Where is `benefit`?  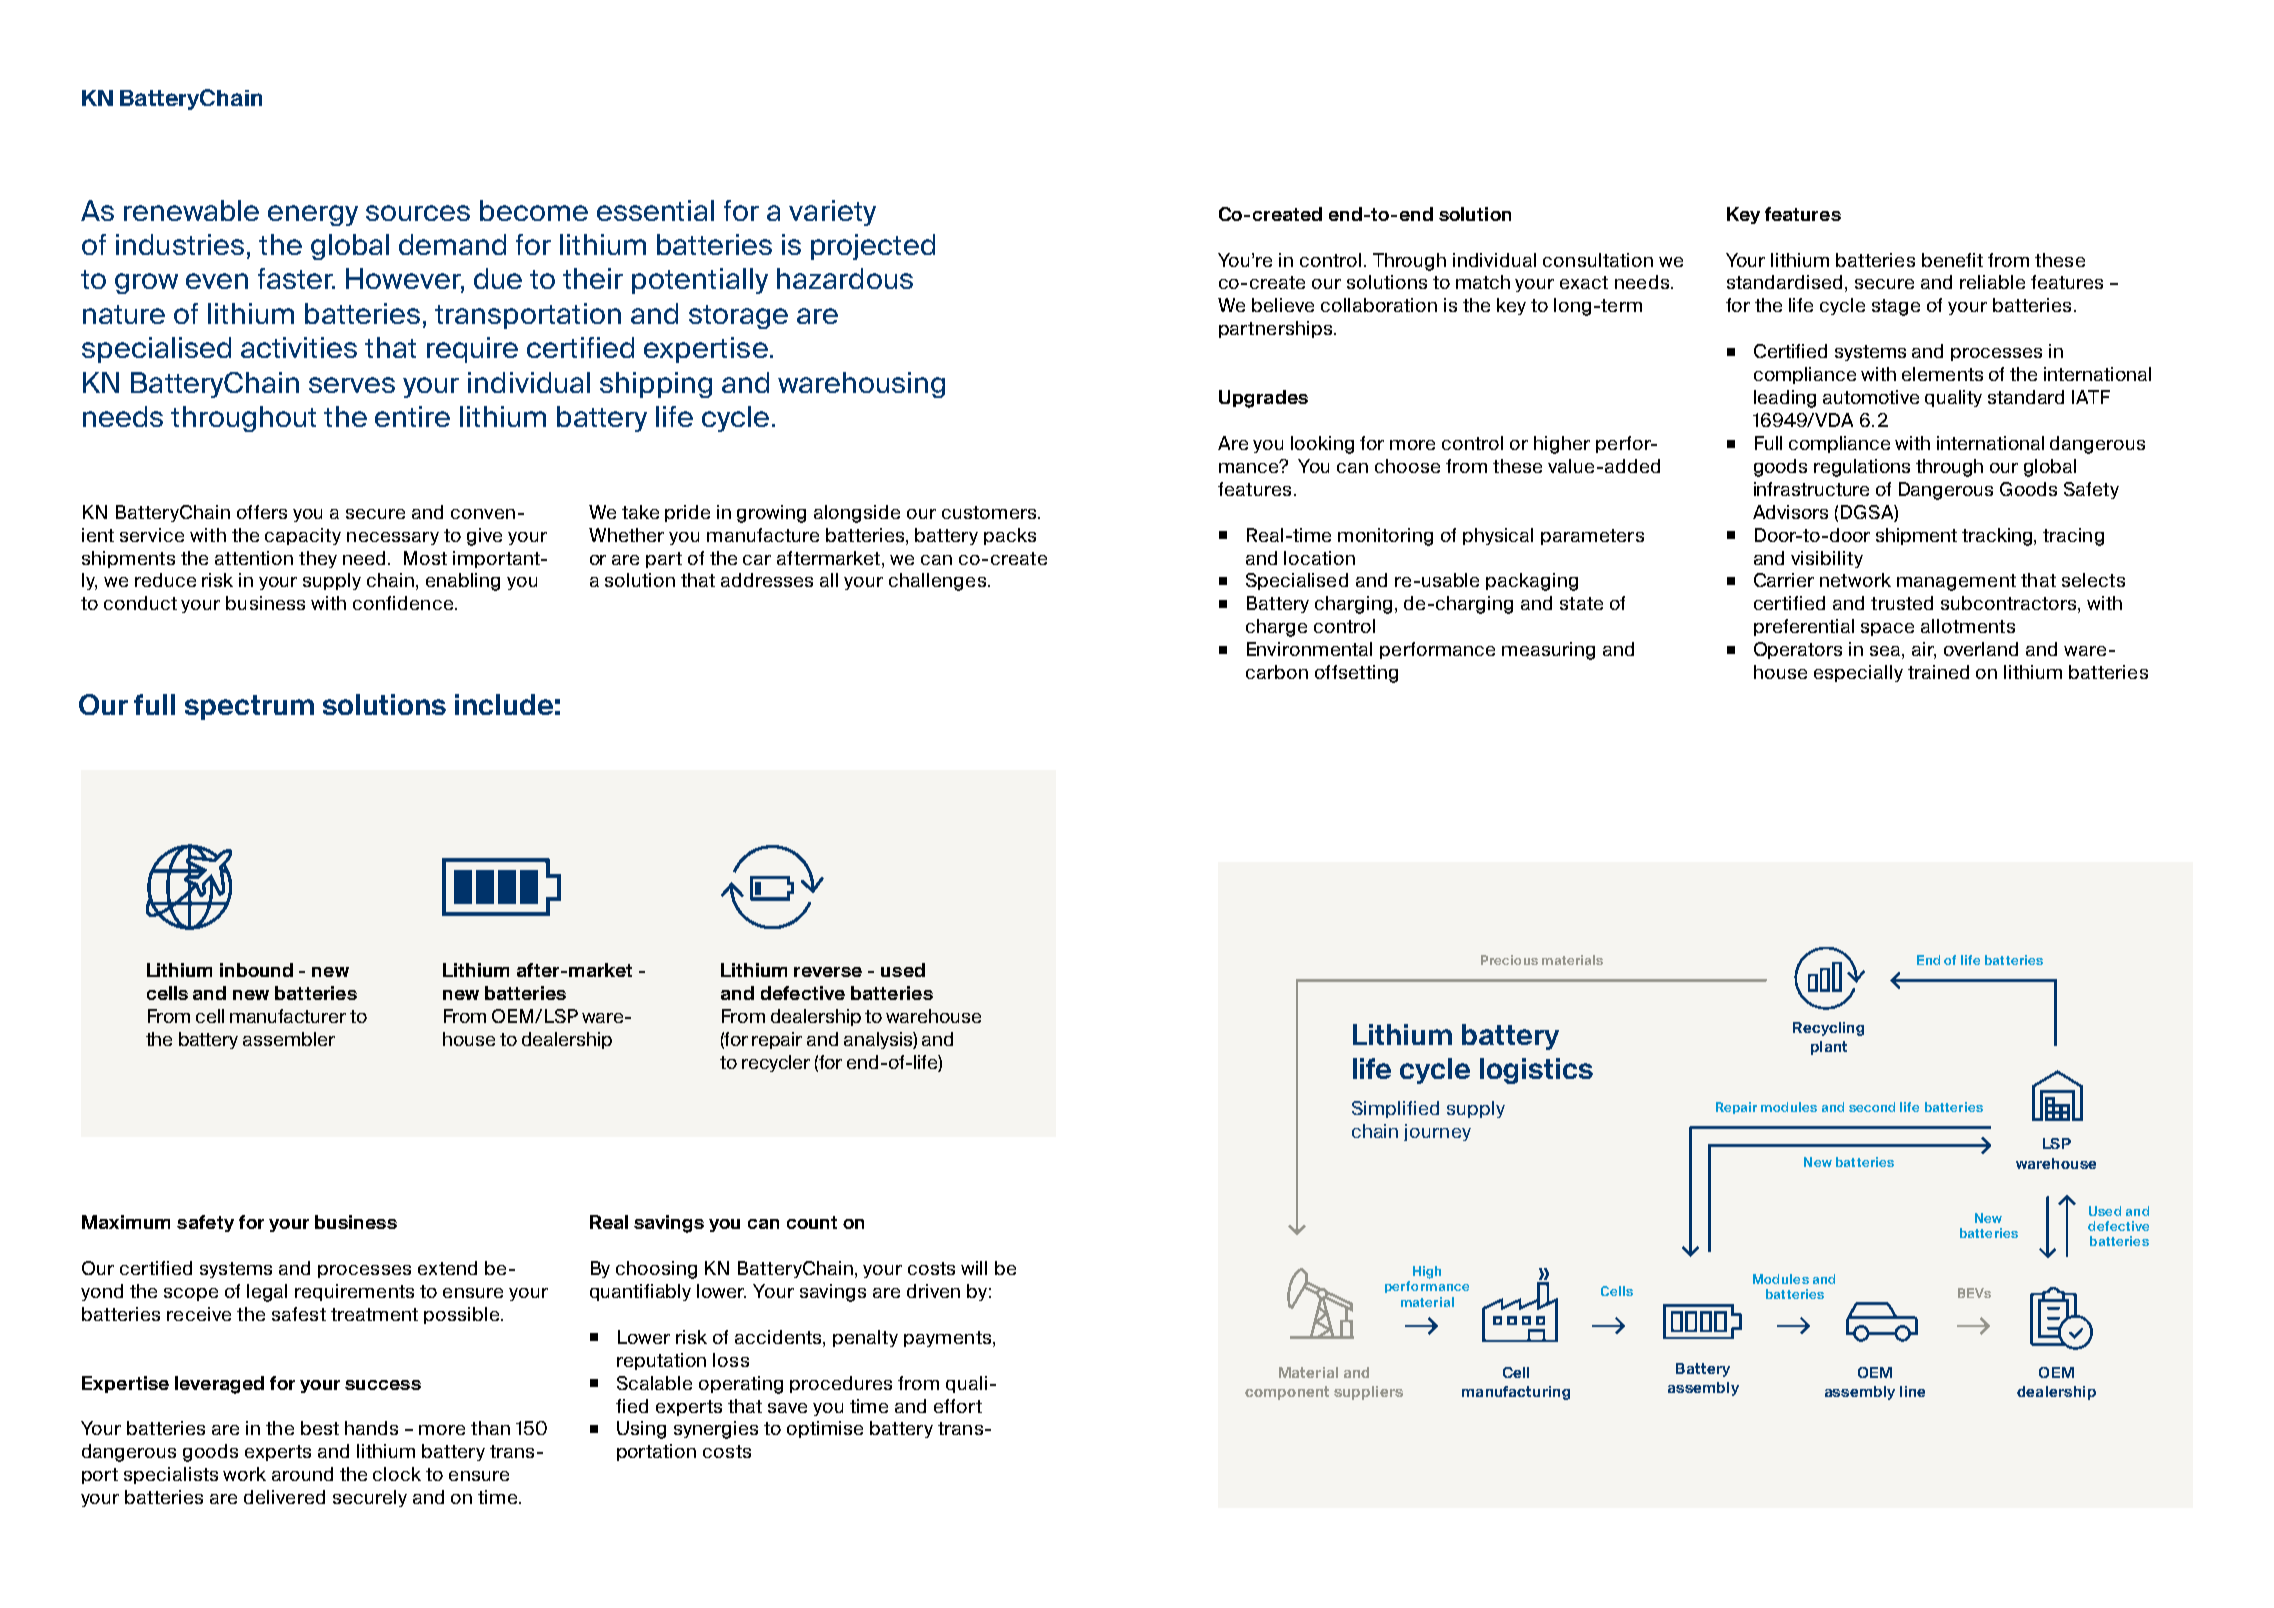
benefit is located at coordinates (1952, 260).
